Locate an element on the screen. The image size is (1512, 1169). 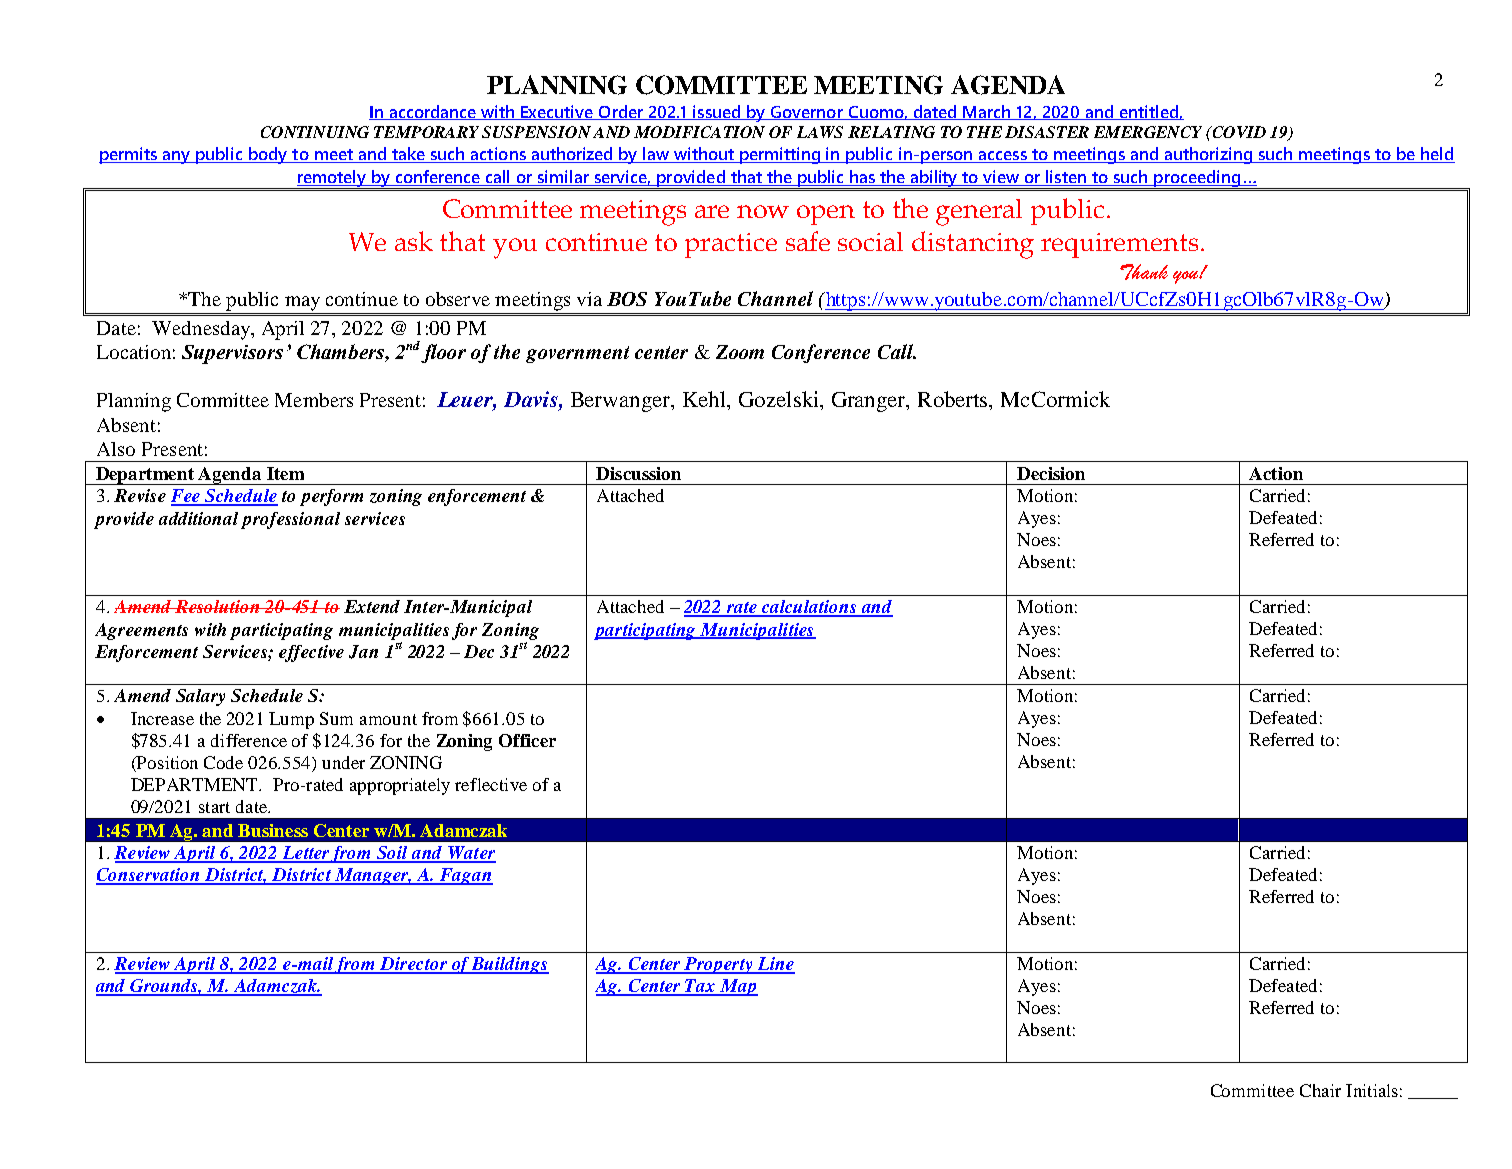
COVID is located at coordinates (1238, 132).
